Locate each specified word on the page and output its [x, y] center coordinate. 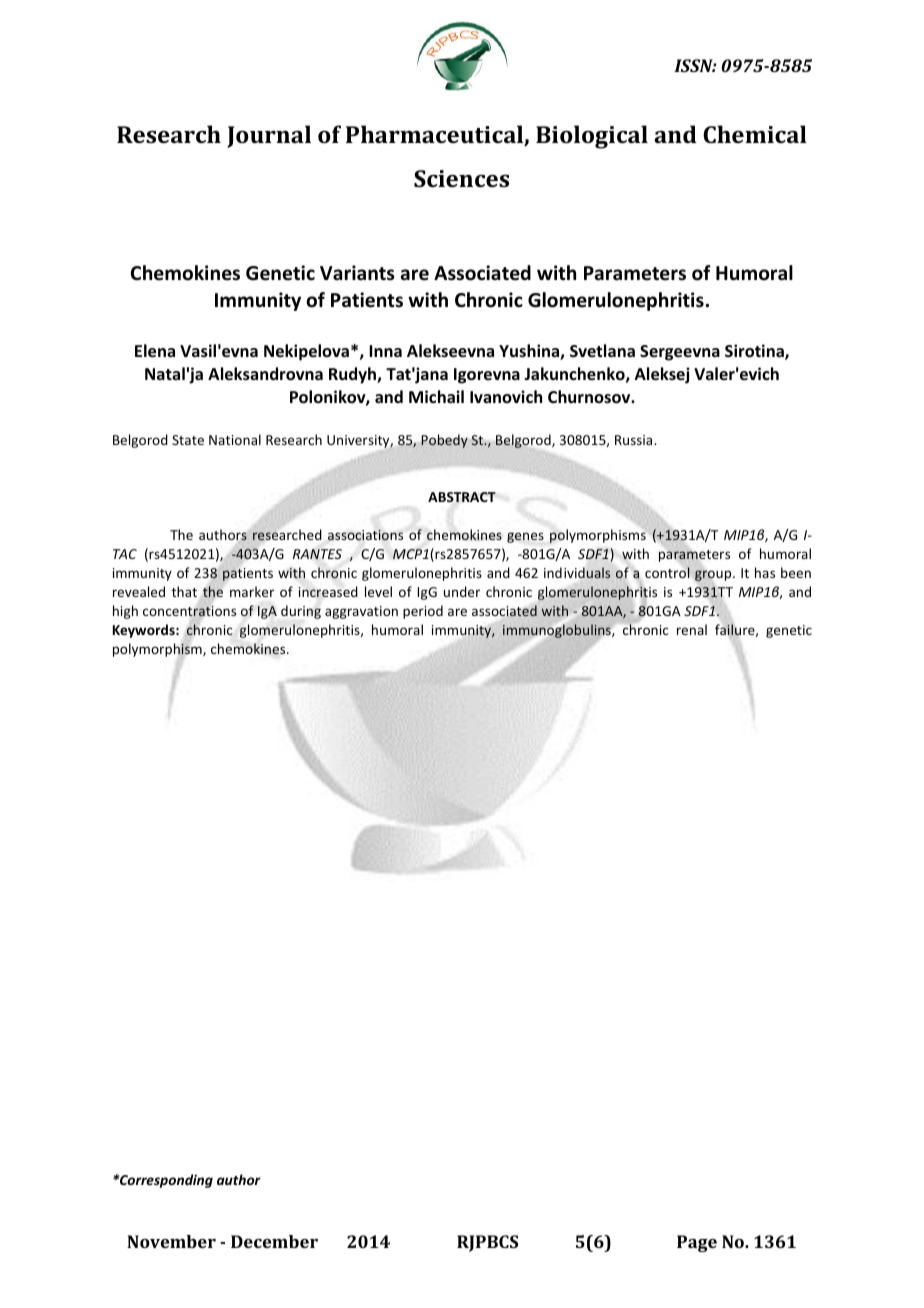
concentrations [189, 612]
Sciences [461, 178]
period [423, 612]
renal [692, 629]
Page [697, 1243]
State [188, 440]
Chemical [755, 134]
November [171, 1241]
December [274, 1241]
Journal [269, 136]
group [714, 576]
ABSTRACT [462, 497]
